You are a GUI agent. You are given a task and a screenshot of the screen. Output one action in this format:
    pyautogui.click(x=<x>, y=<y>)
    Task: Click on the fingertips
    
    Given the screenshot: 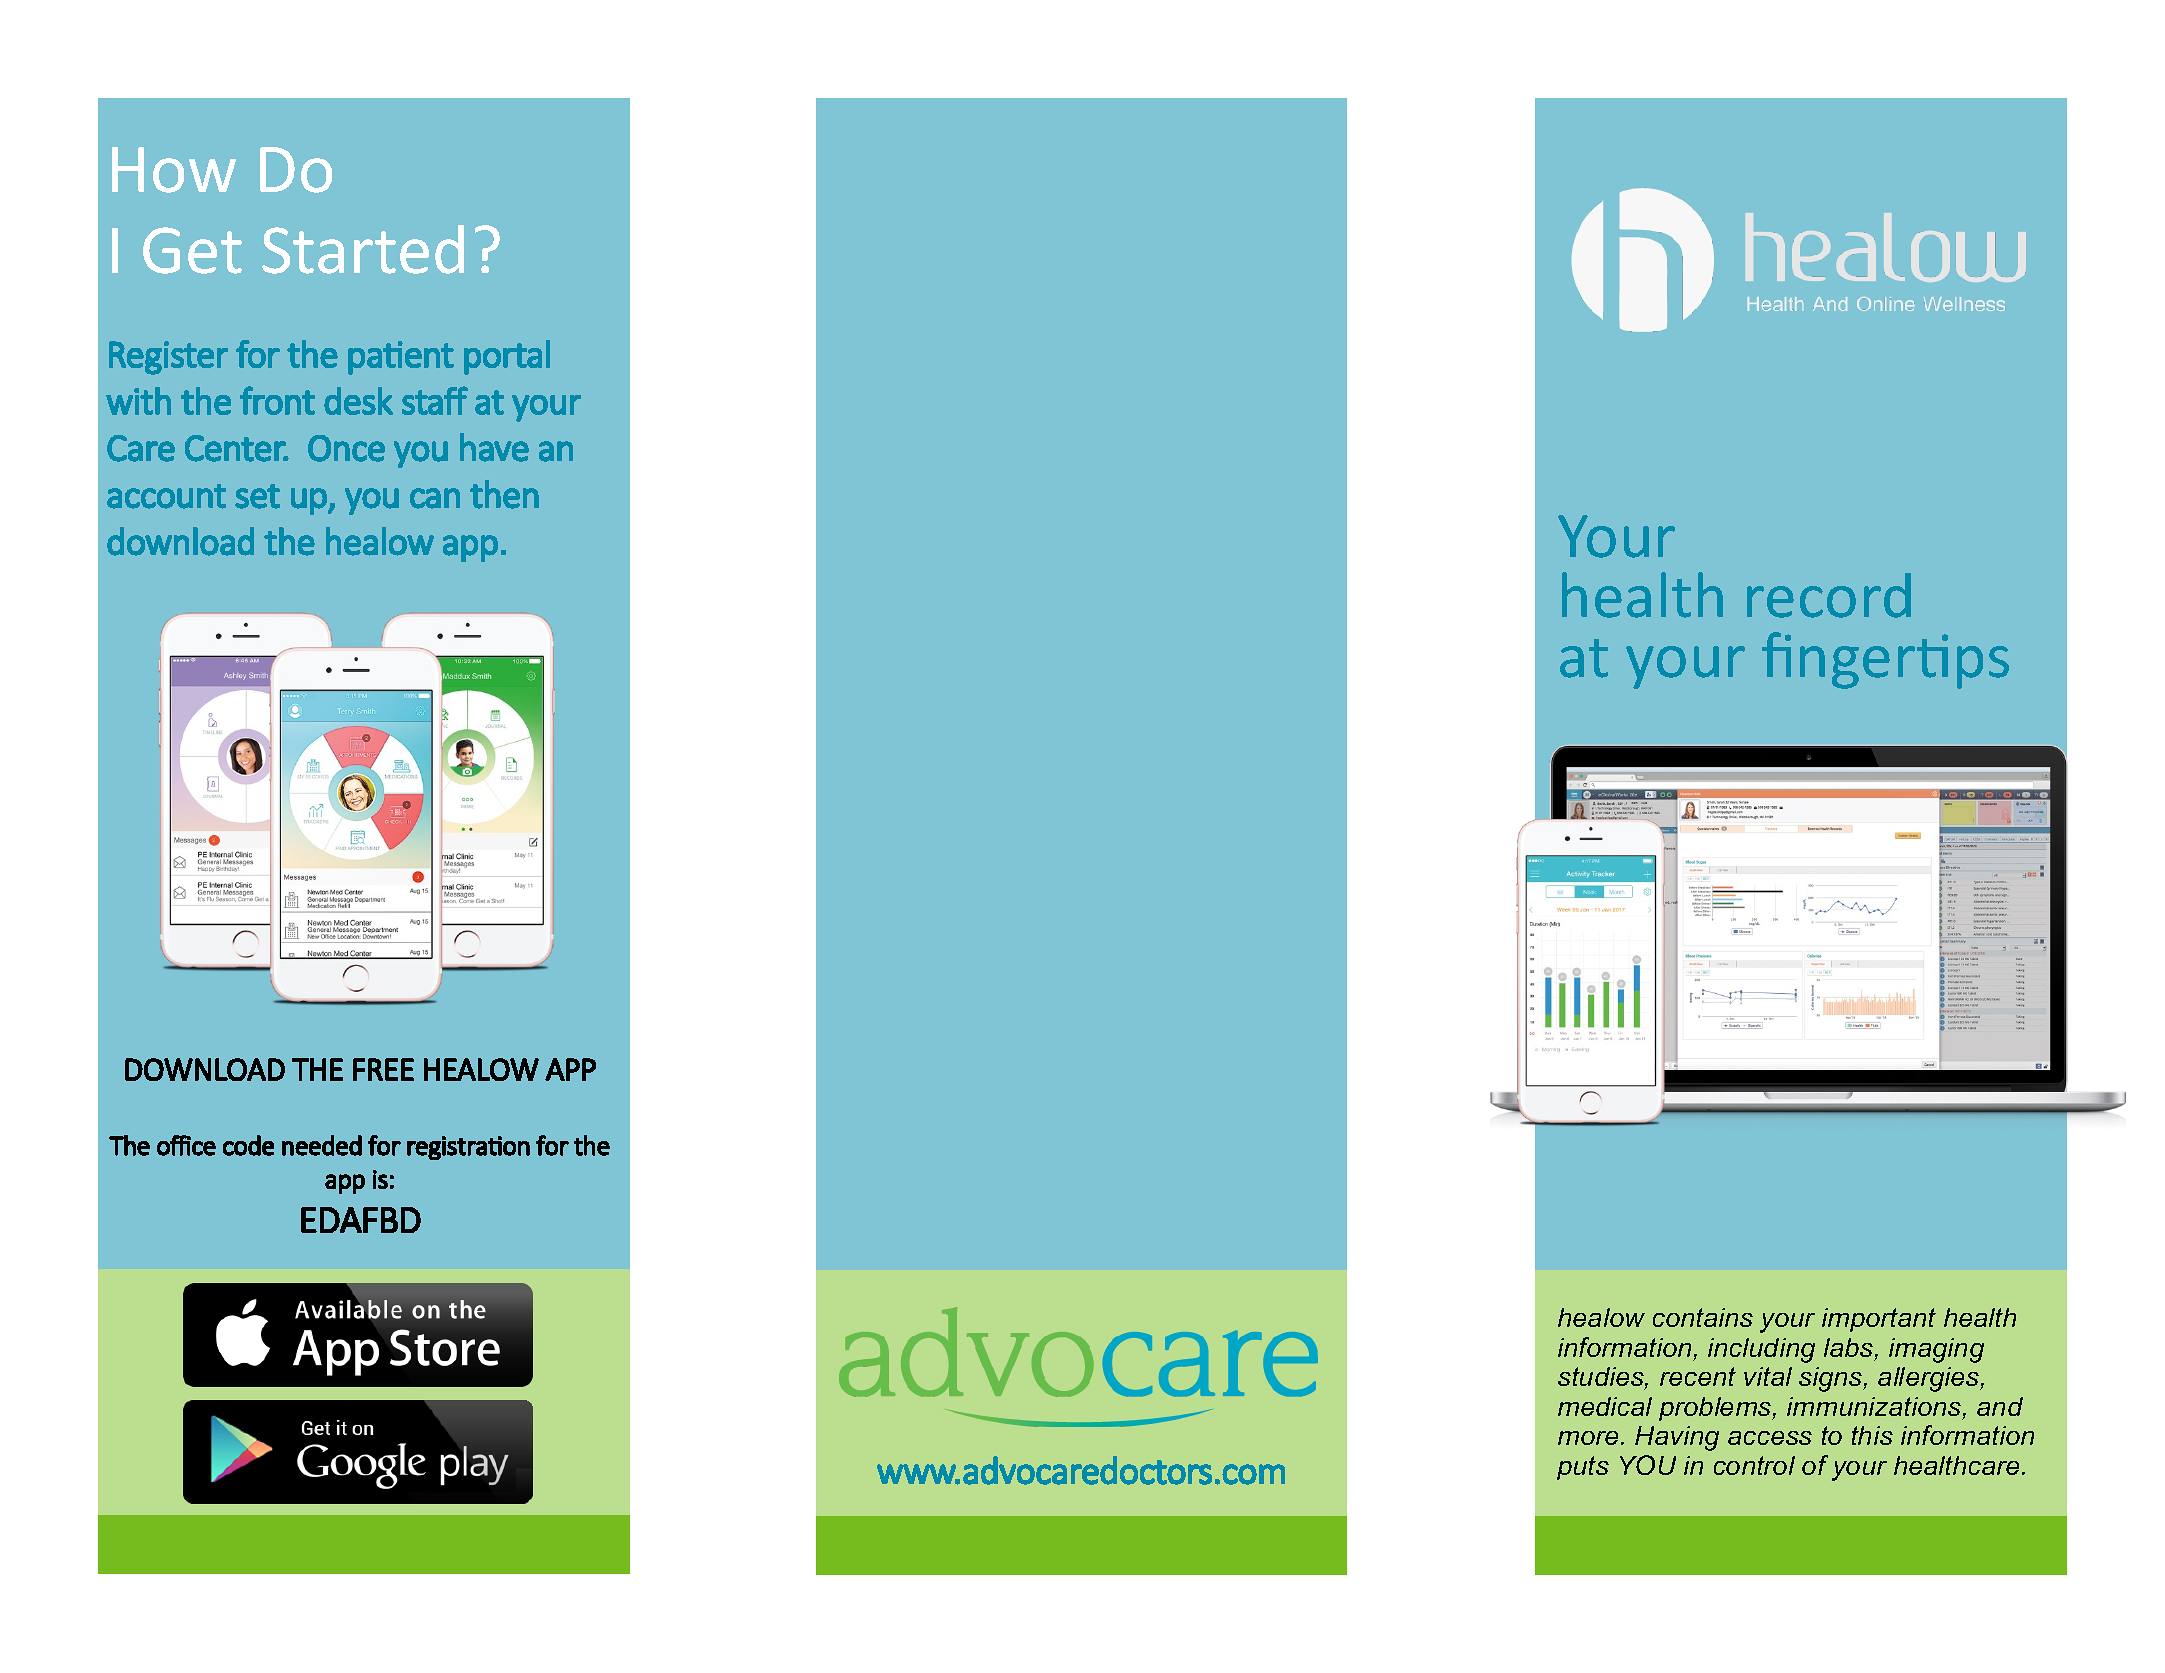 What is the action you would take?
    pyautogui.click(x=1885, y=660)
